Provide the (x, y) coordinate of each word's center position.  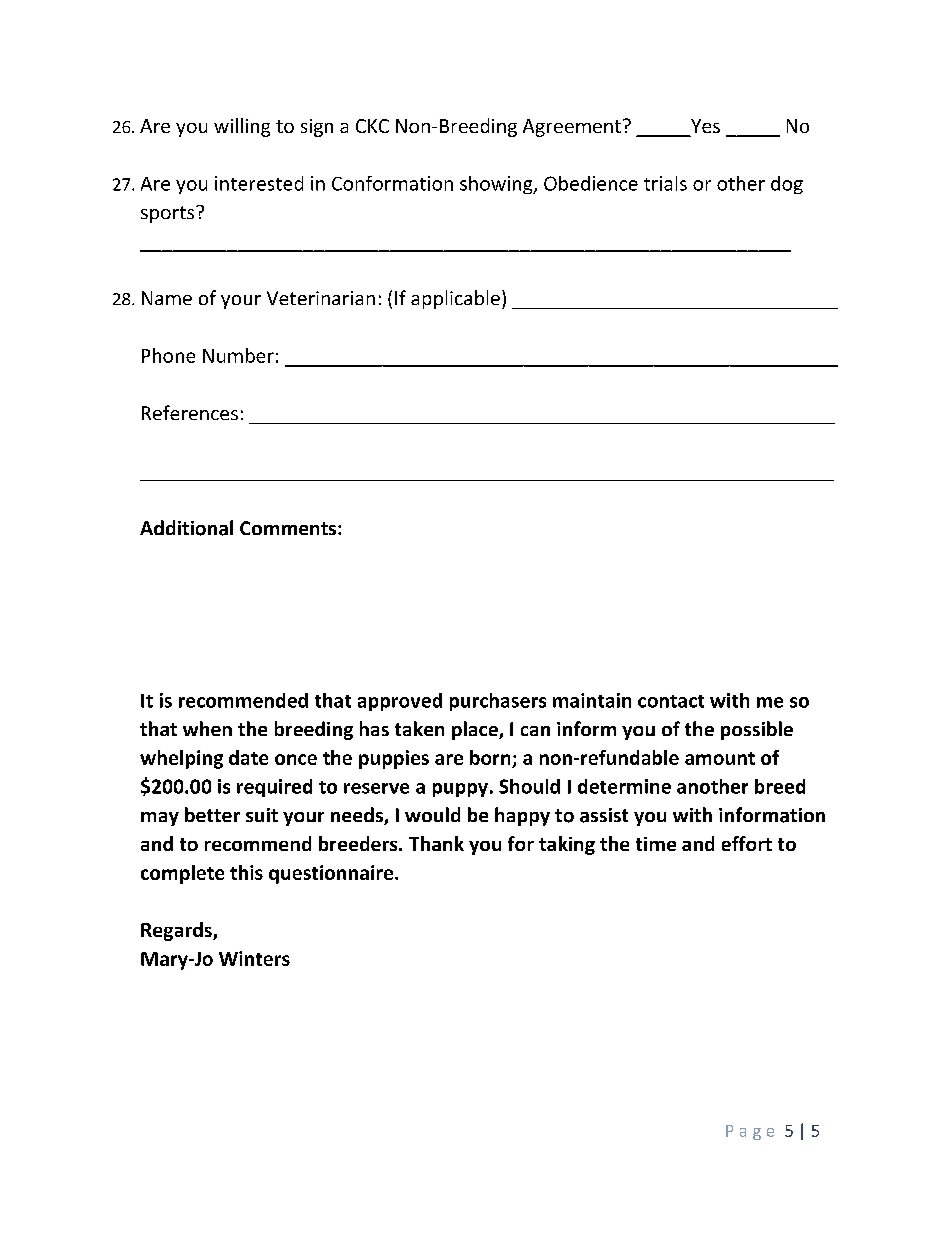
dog (787, 185)
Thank (436, 843)
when (207, 728)
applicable (455, 299)
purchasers (498, 702)
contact (671, 701)
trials (665, 183)
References (190, 412)
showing (497, 185)
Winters (254, 958)
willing (242, 127)
